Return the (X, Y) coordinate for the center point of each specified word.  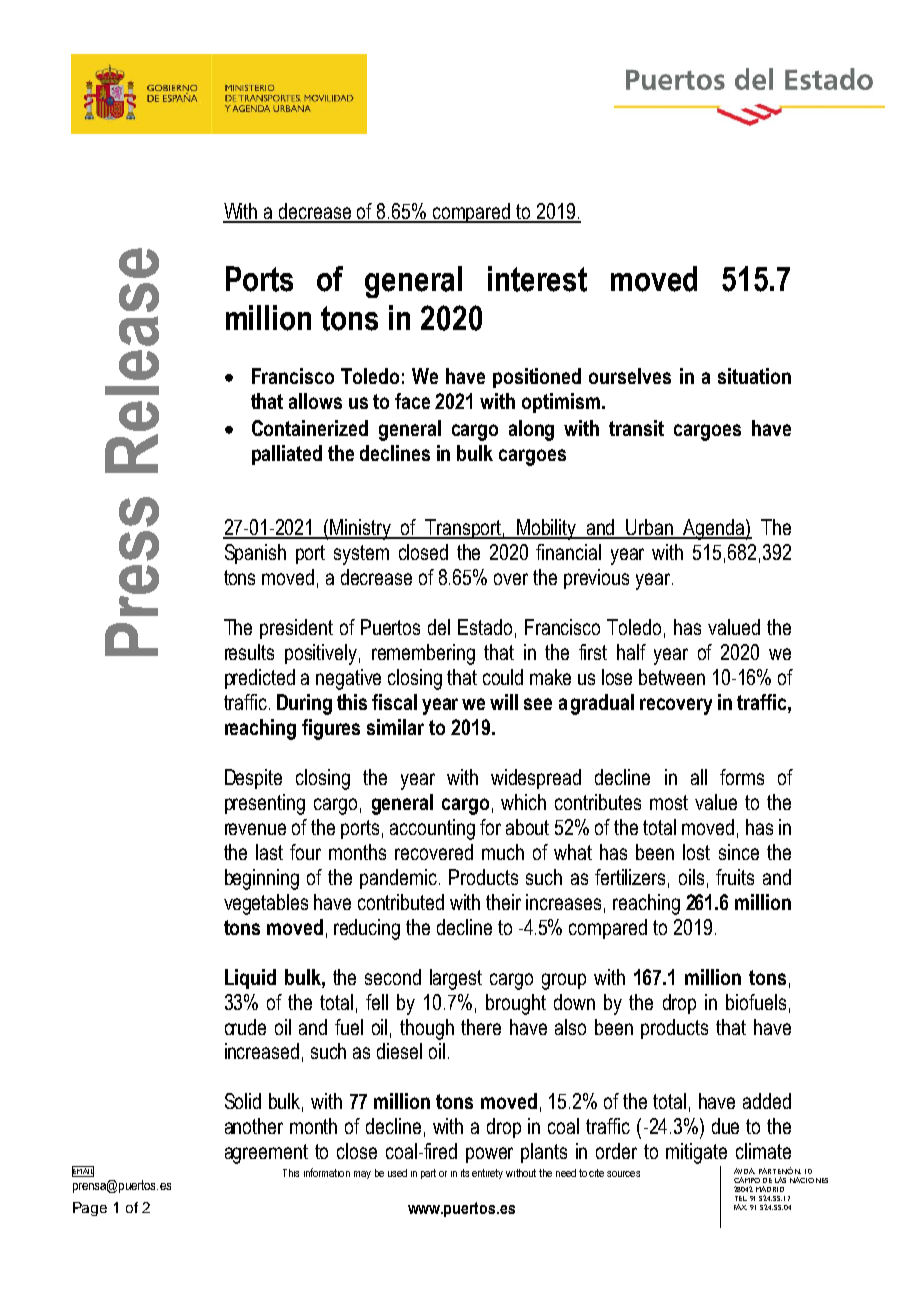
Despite (253, 779)
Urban (650, 528)
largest (456, 979)
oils (691, 877)
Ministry (361, 529)
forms (742, 777)
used (397, 1173)
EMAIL (83, 1171)
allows (315, 401)
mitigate (696, 1153)
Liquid (250, 979)
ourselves (630, 376)
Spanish (255, 554)
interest (537, 279)
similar (395, 727)
